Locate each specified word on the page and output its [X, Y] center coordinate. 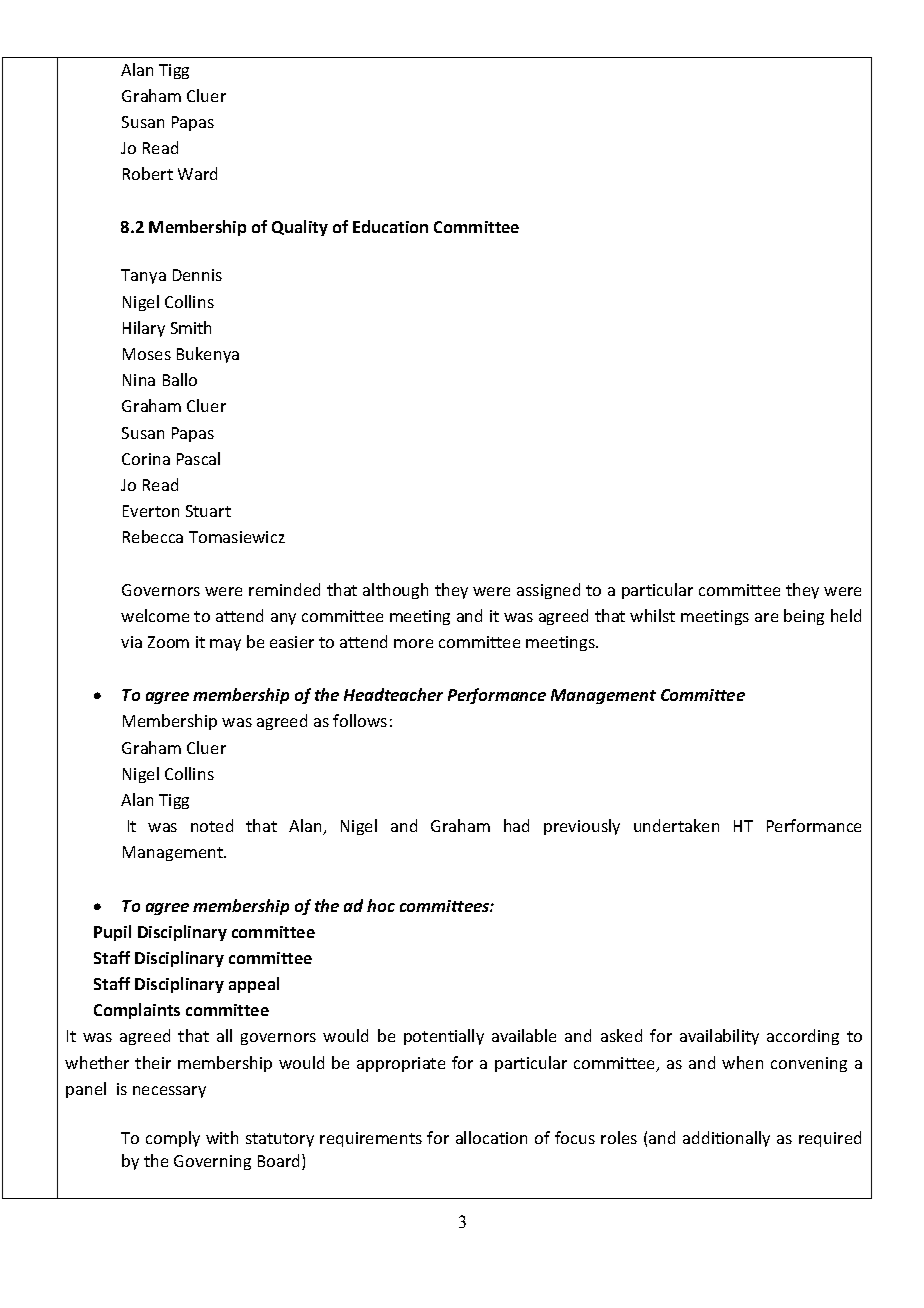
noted [212, 825]
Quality [300, 228]
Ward [197, 173]
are [766, 617]
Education [390, 226]
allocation [491, 1137]
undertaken [676, 825]
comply [173, 1139]
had [516, 825]
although [395, 591]
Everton [151, 511]
